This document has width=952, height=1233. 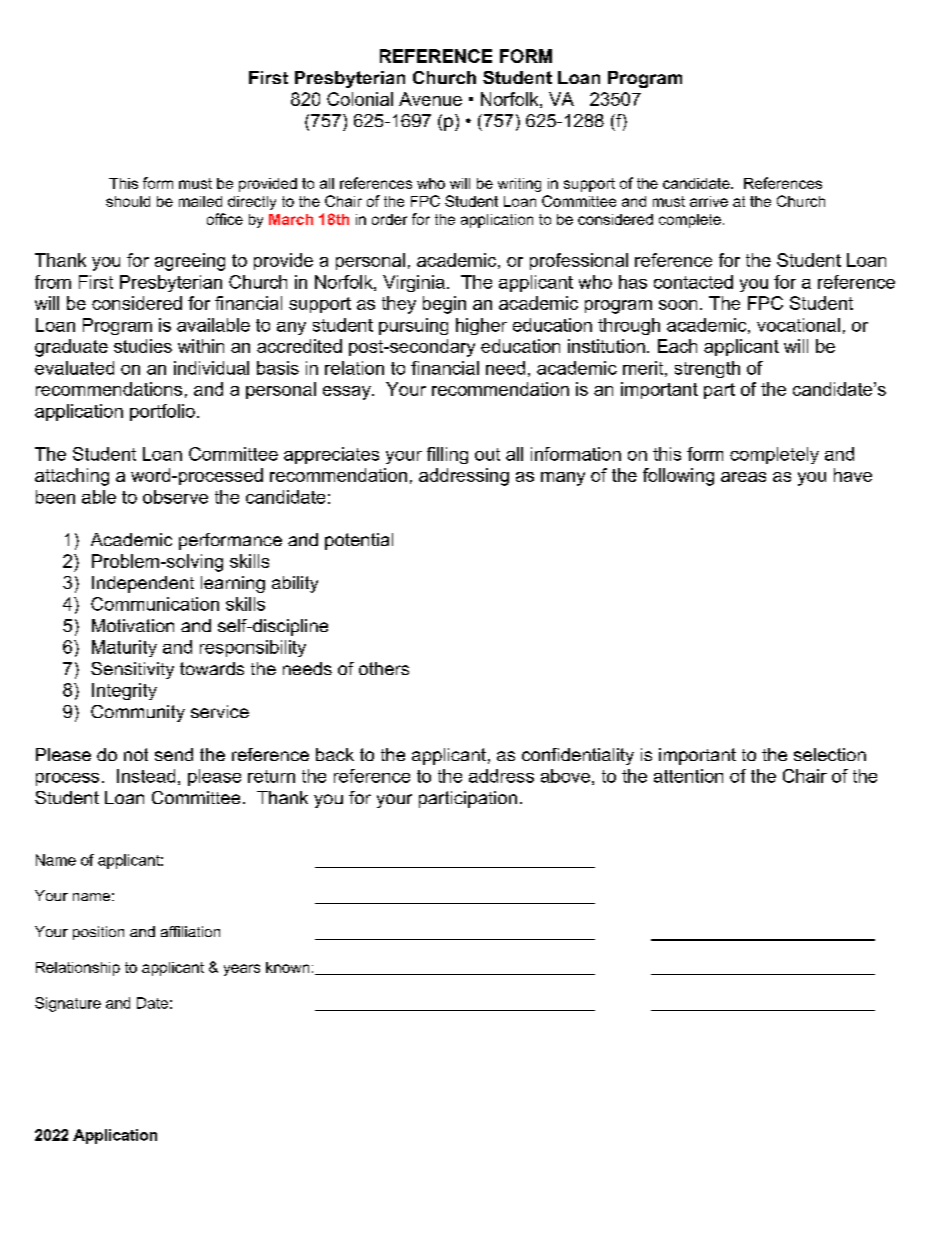 I want to click on arrive, so click(x=709, y=201).
